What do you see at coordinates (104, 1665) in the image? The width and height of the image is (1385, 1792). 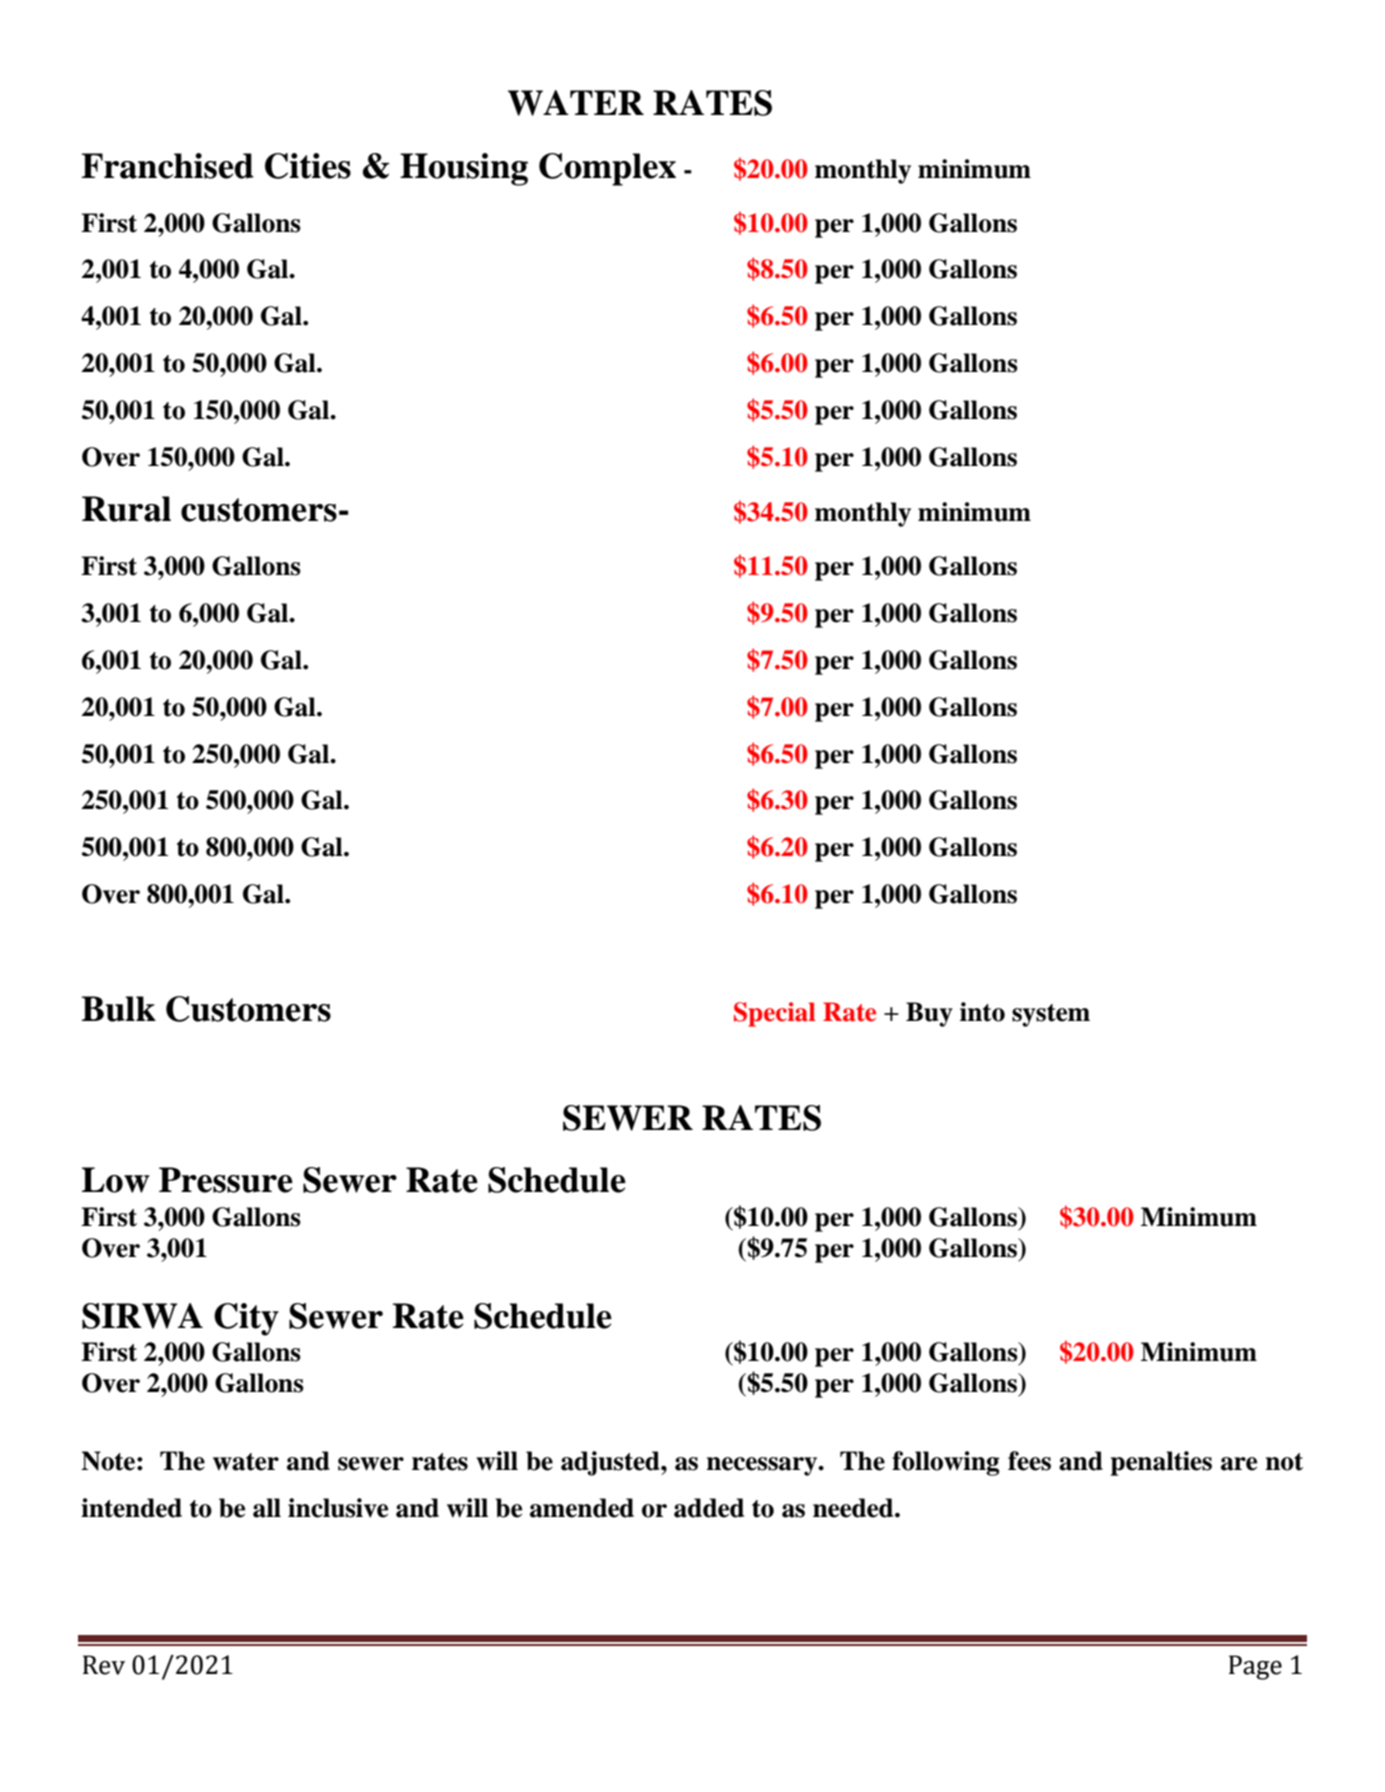 I see `Rev` at bounding box center [104, 1665].
